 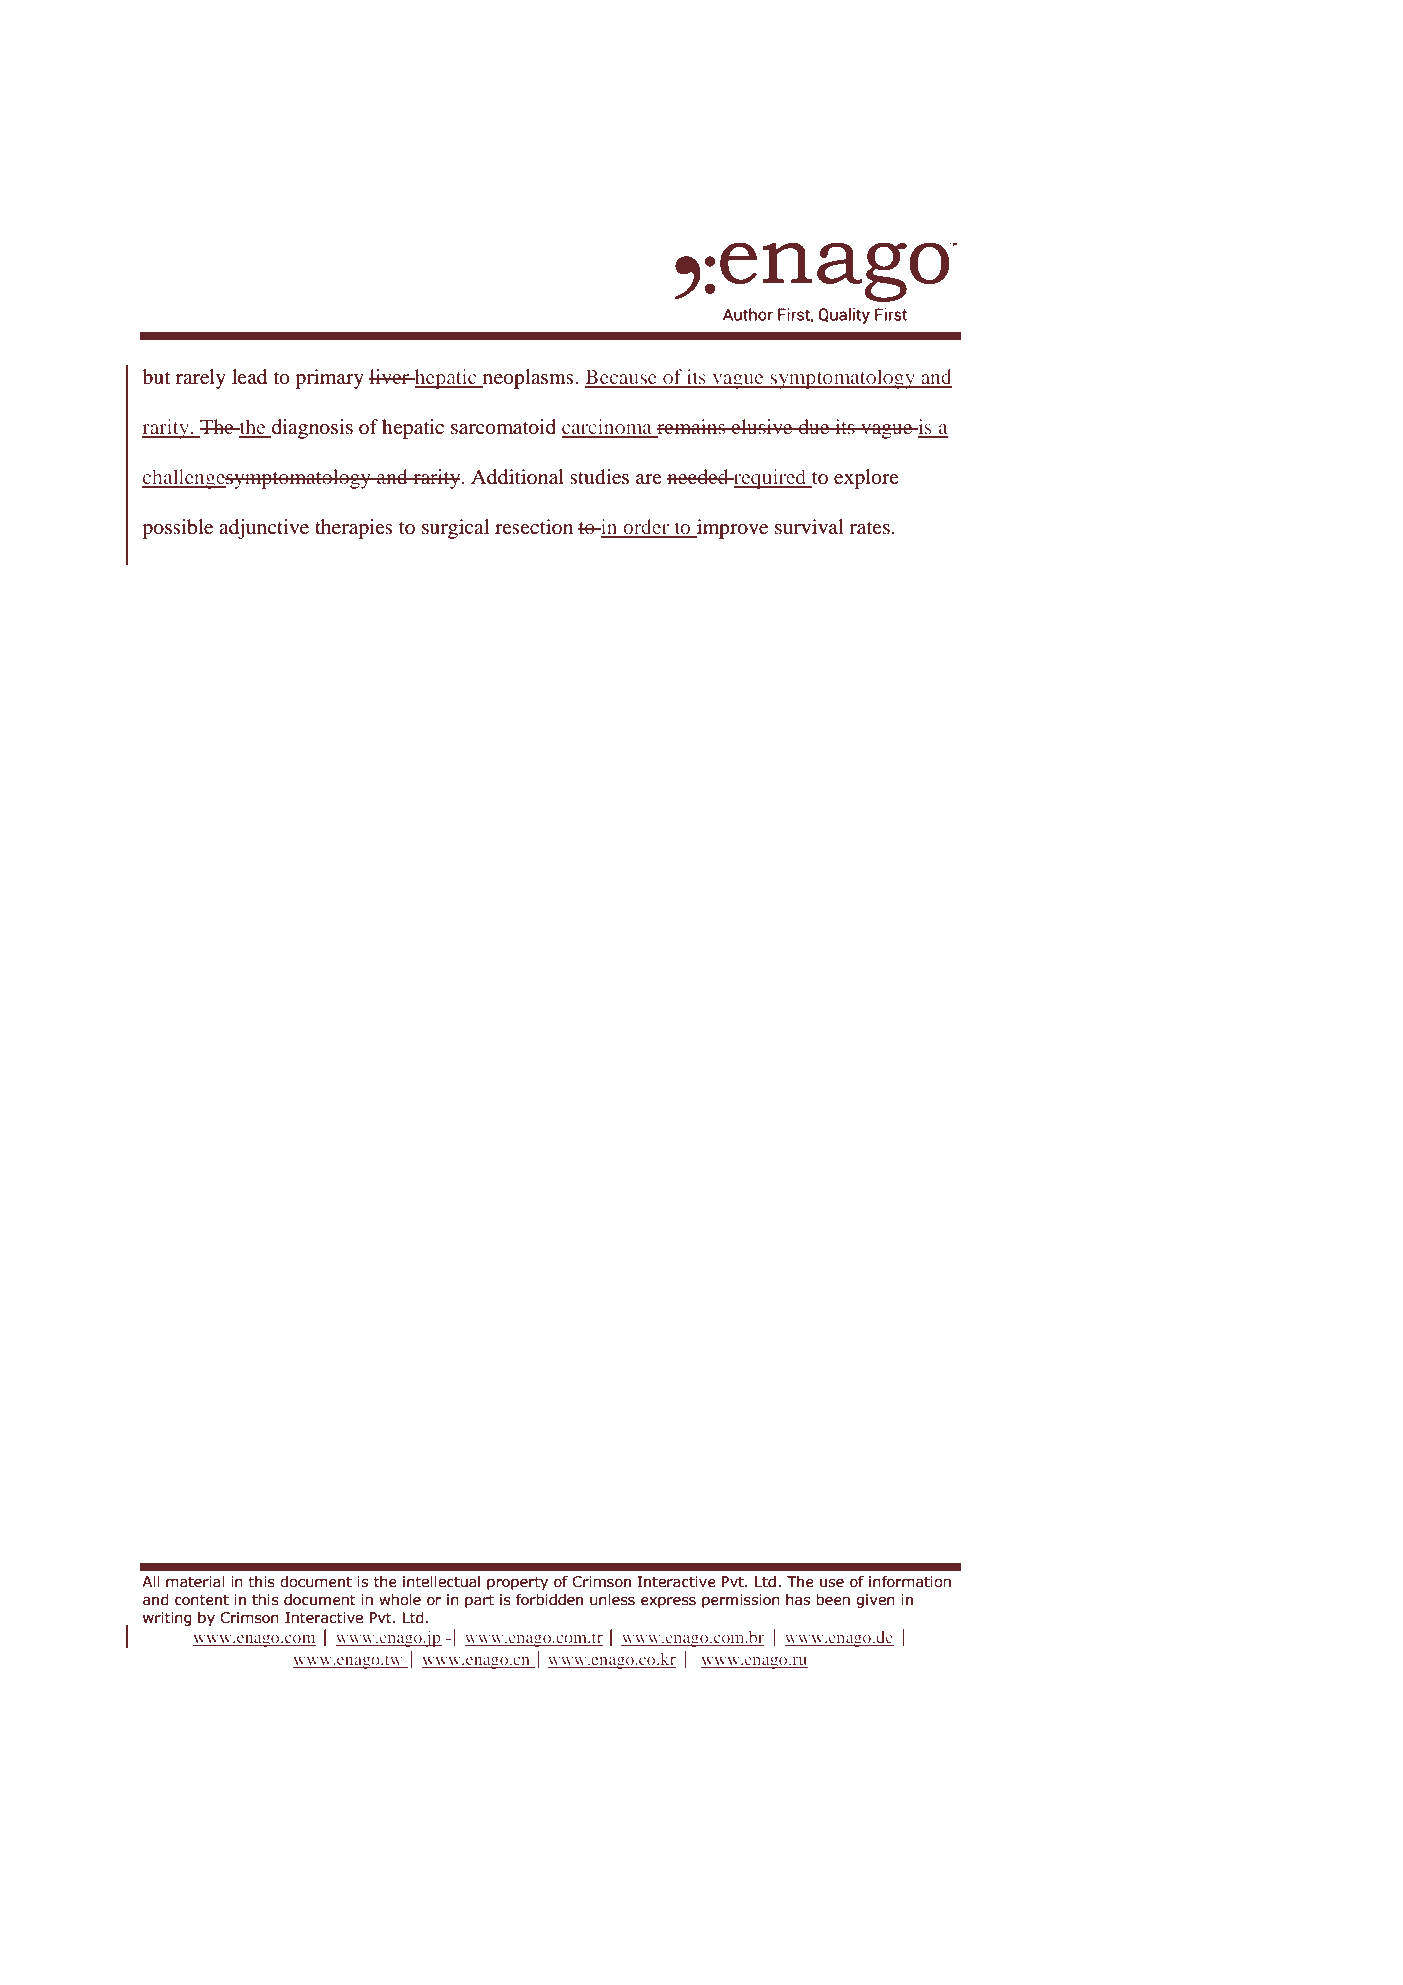 I want to click on property, so click(x=517, y=1583).
